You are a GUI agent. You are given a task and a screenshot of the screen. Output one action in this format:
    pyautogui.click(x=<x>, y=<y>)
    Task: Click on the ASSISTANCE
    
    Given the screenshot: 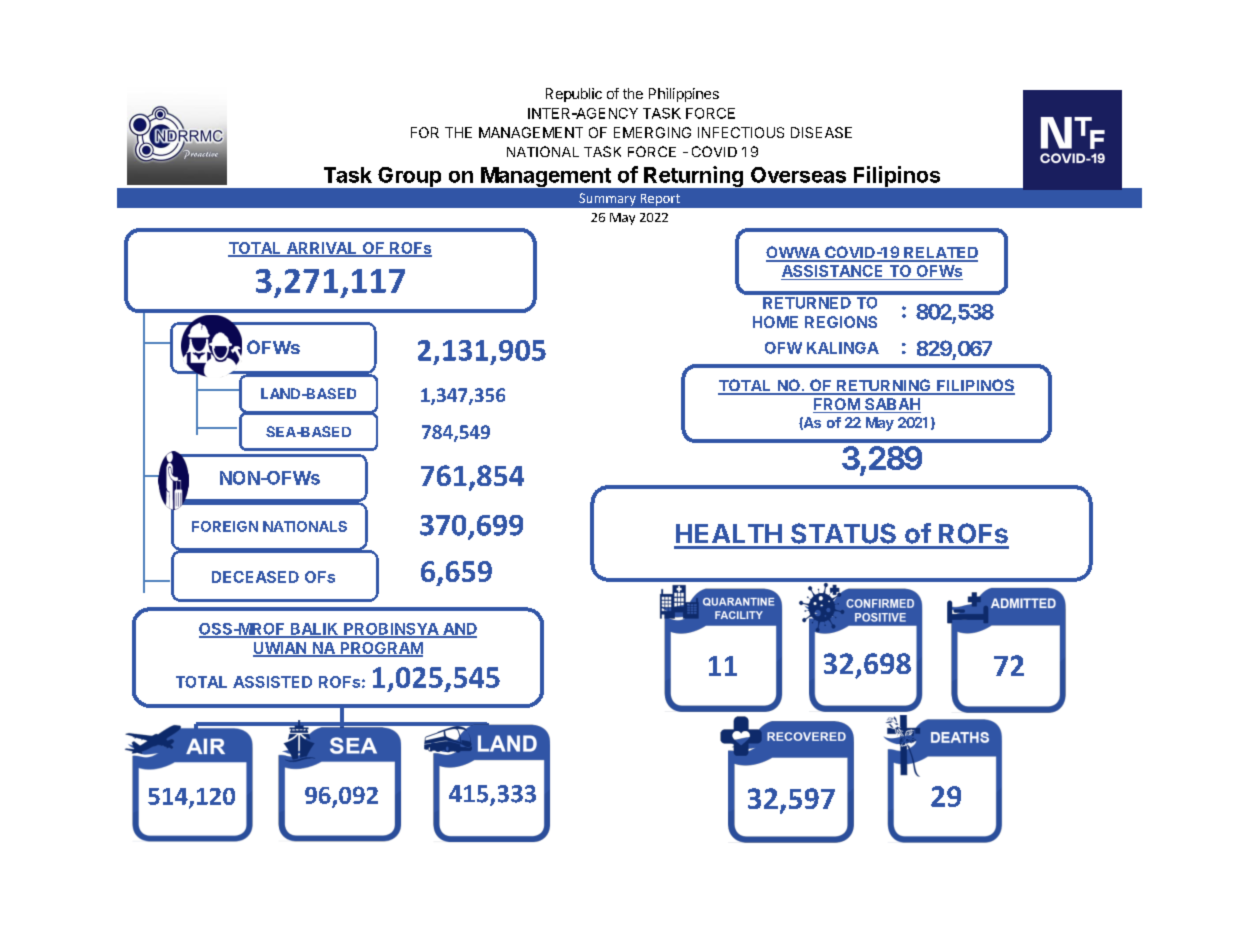 What is the action you would take?
    pyautogui.click(x=833, y=272)
